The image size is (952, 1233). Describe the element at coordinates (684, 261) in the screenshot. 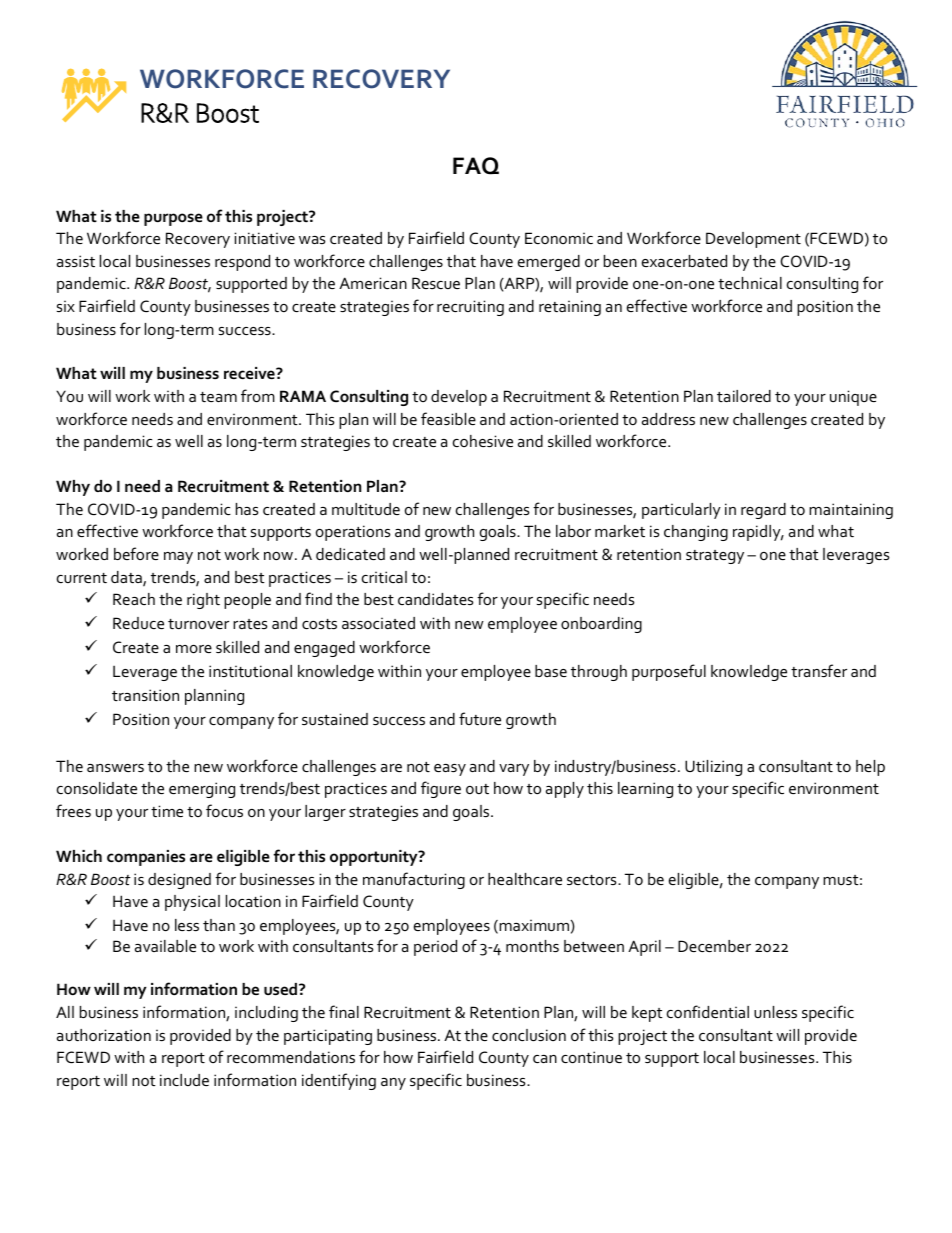

I see `exacerbated` at that location.
